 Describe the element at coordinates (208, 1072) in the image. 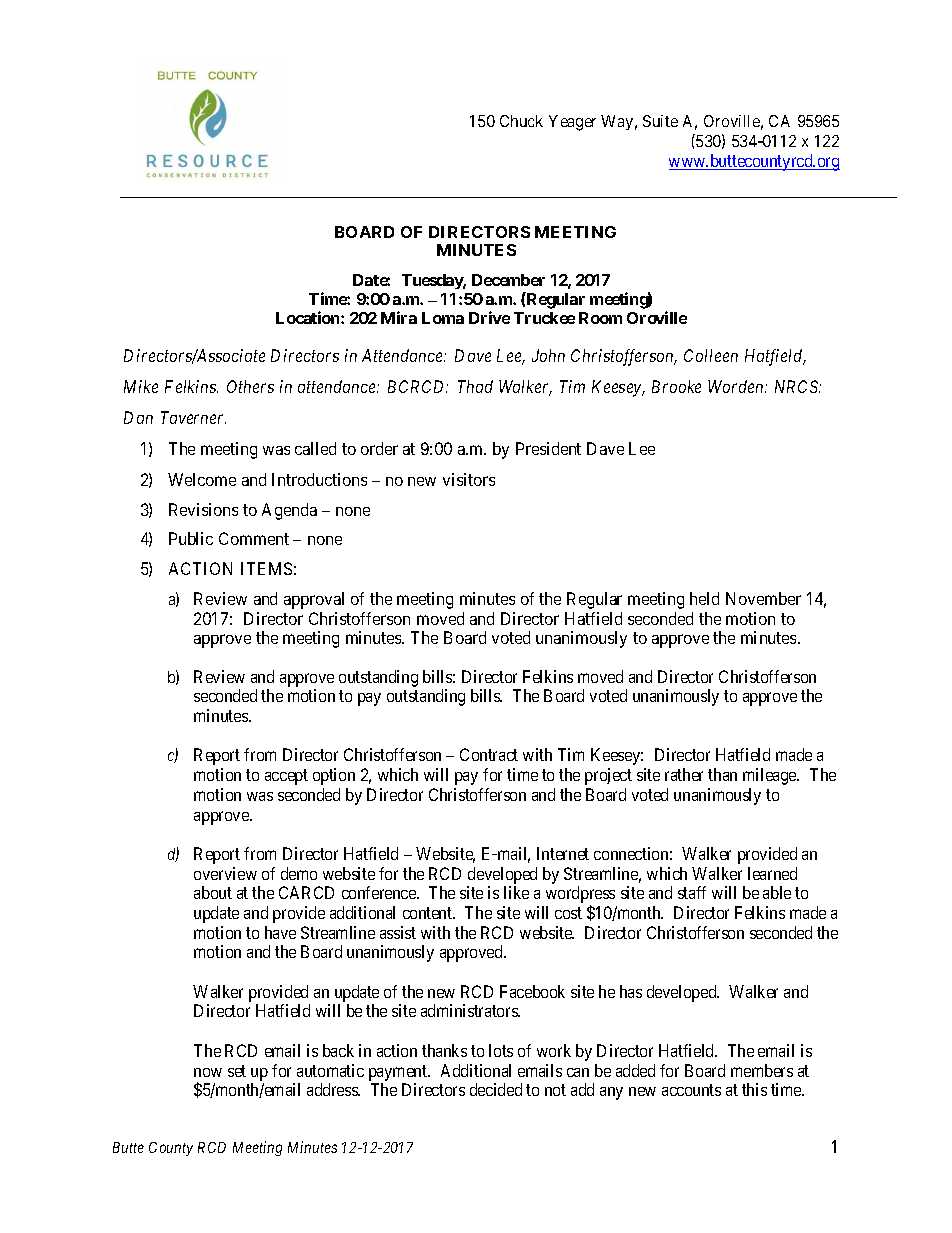

I see `now` at that location.
